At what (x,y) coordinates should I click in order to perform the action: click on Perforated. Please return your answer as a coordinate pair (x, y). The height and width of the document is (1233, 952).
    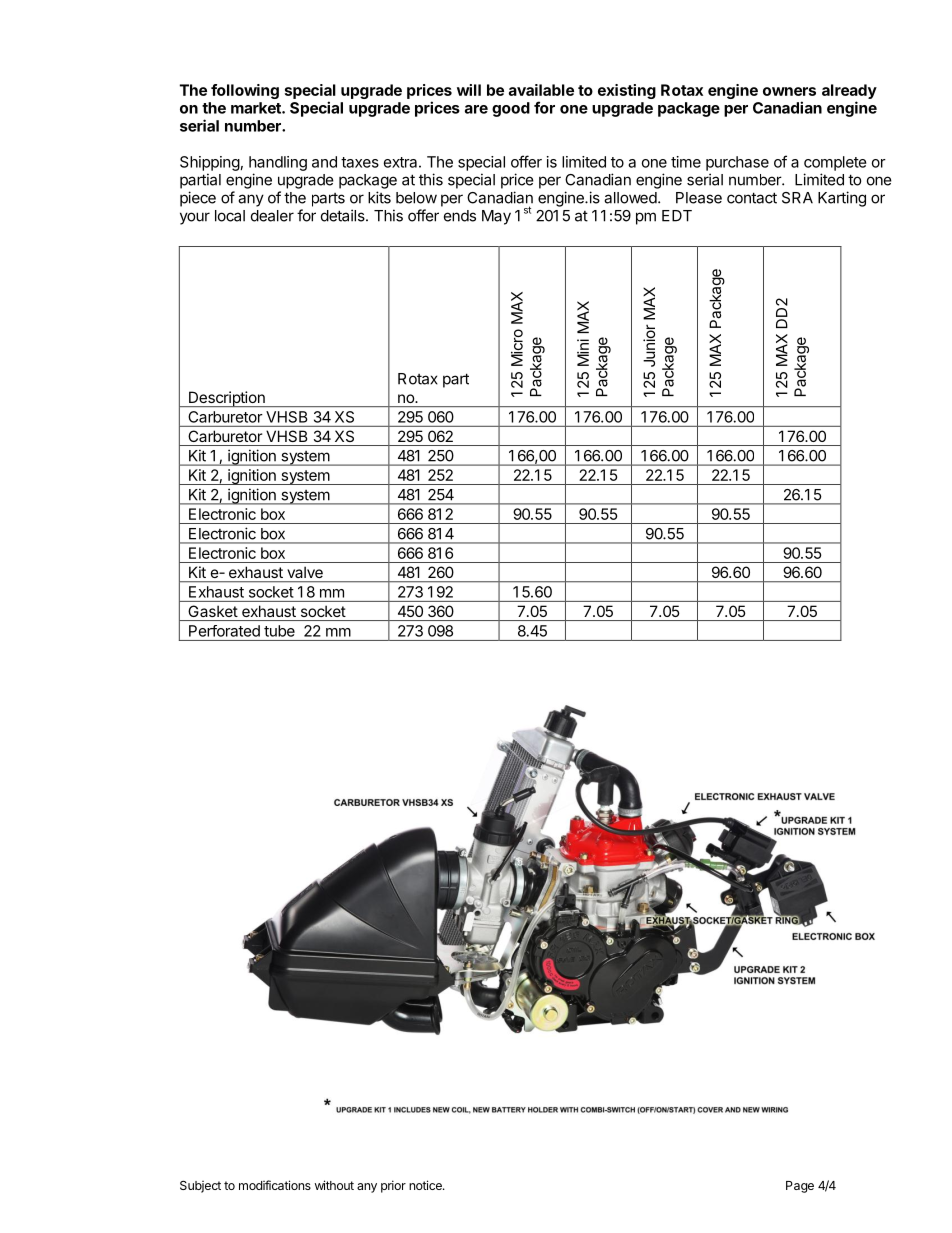
    Looking at the image, I should click on (224, 631).
